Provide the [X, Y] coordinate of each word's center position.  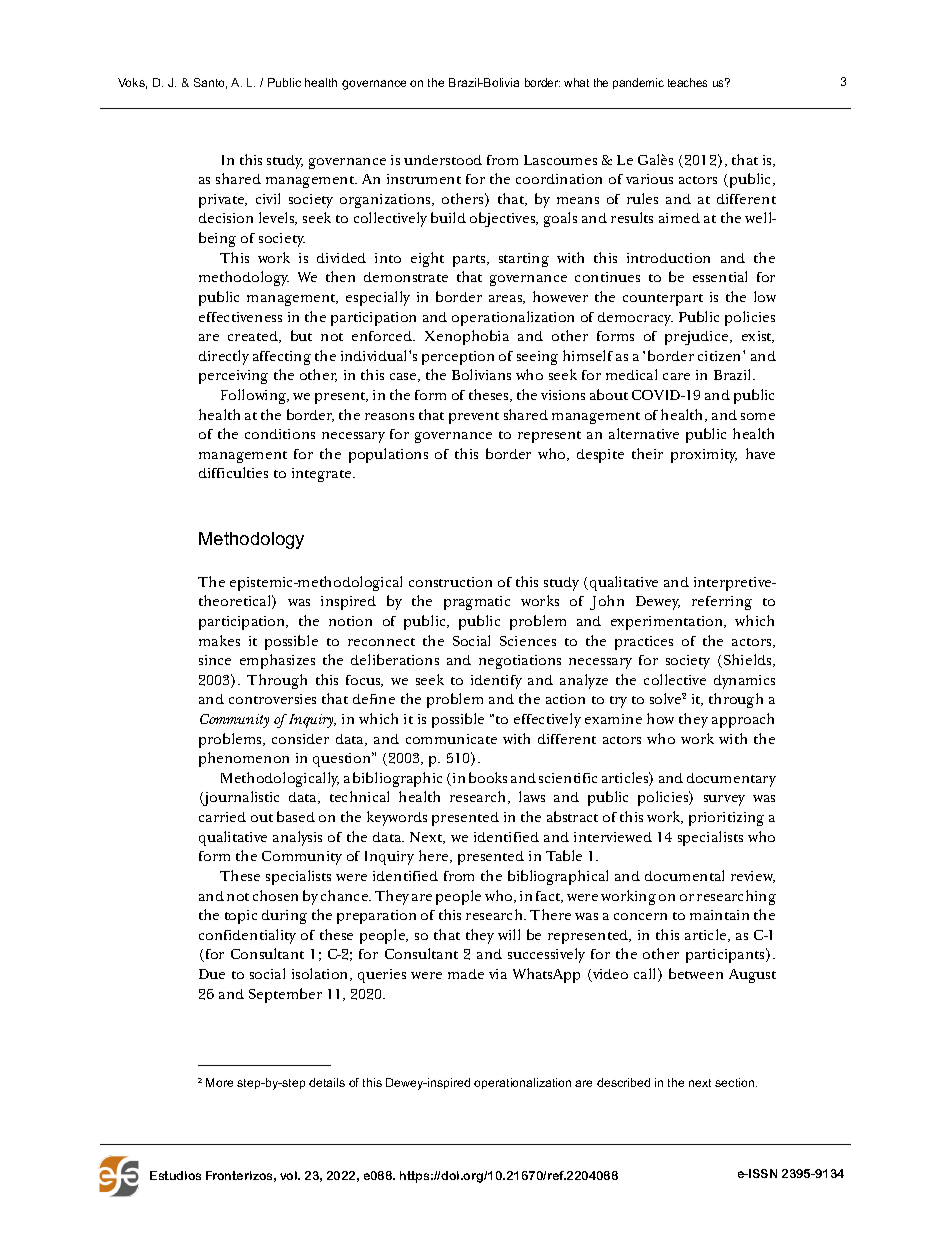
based [296, 816]
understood [443, 160]
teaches [687, 82]
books [488, 777]
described [623, 1082]
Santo [210, 83]
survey [724, 800]
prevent [474, 418]
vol [289, 1175]
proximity [704, 456]
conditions [280, 434]
